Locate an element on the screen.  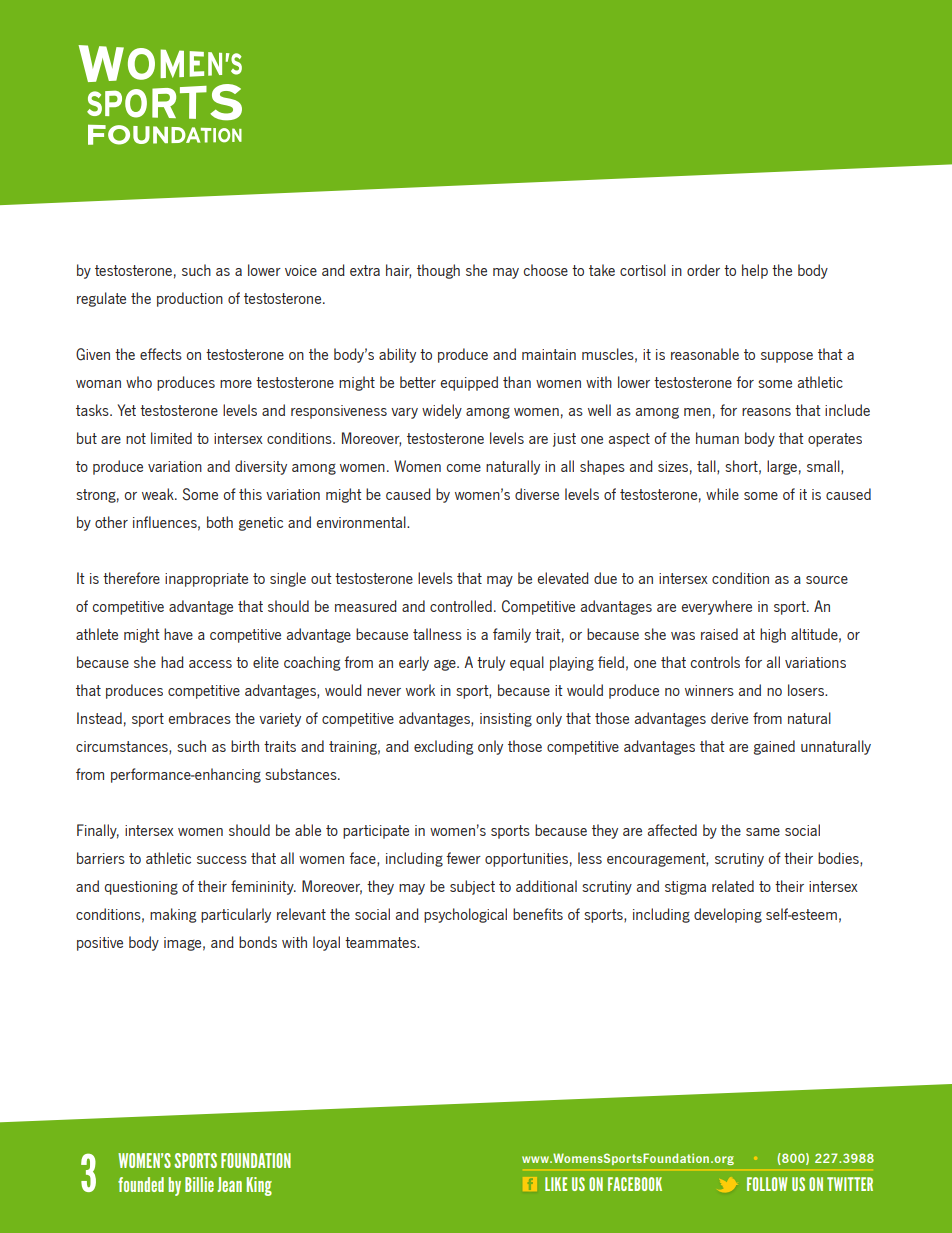
help is located at coordinates (755, 271).
